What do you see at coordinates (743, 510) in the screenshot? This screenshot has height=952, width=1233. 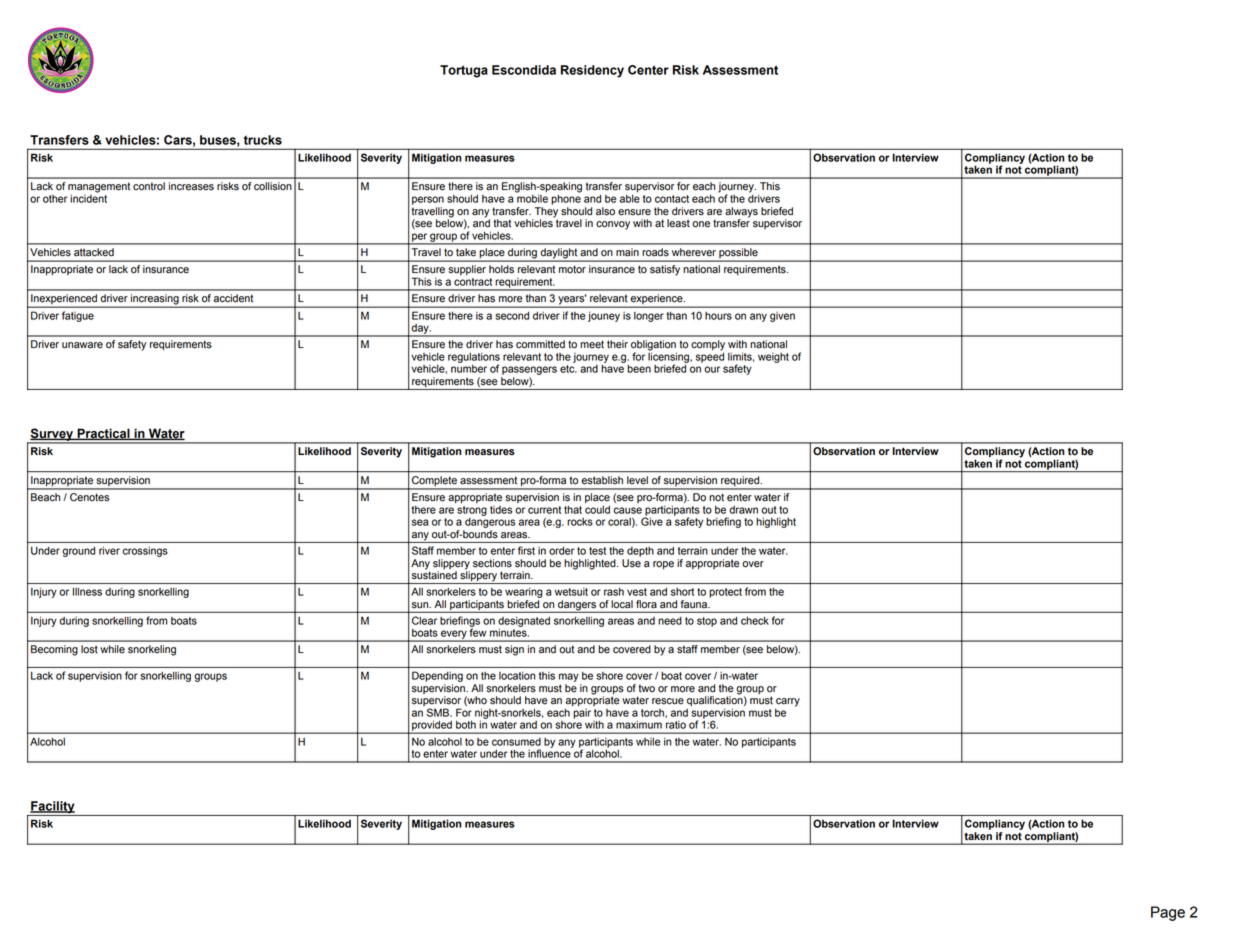 I see `drawn` at bounding box center [743, 510].
